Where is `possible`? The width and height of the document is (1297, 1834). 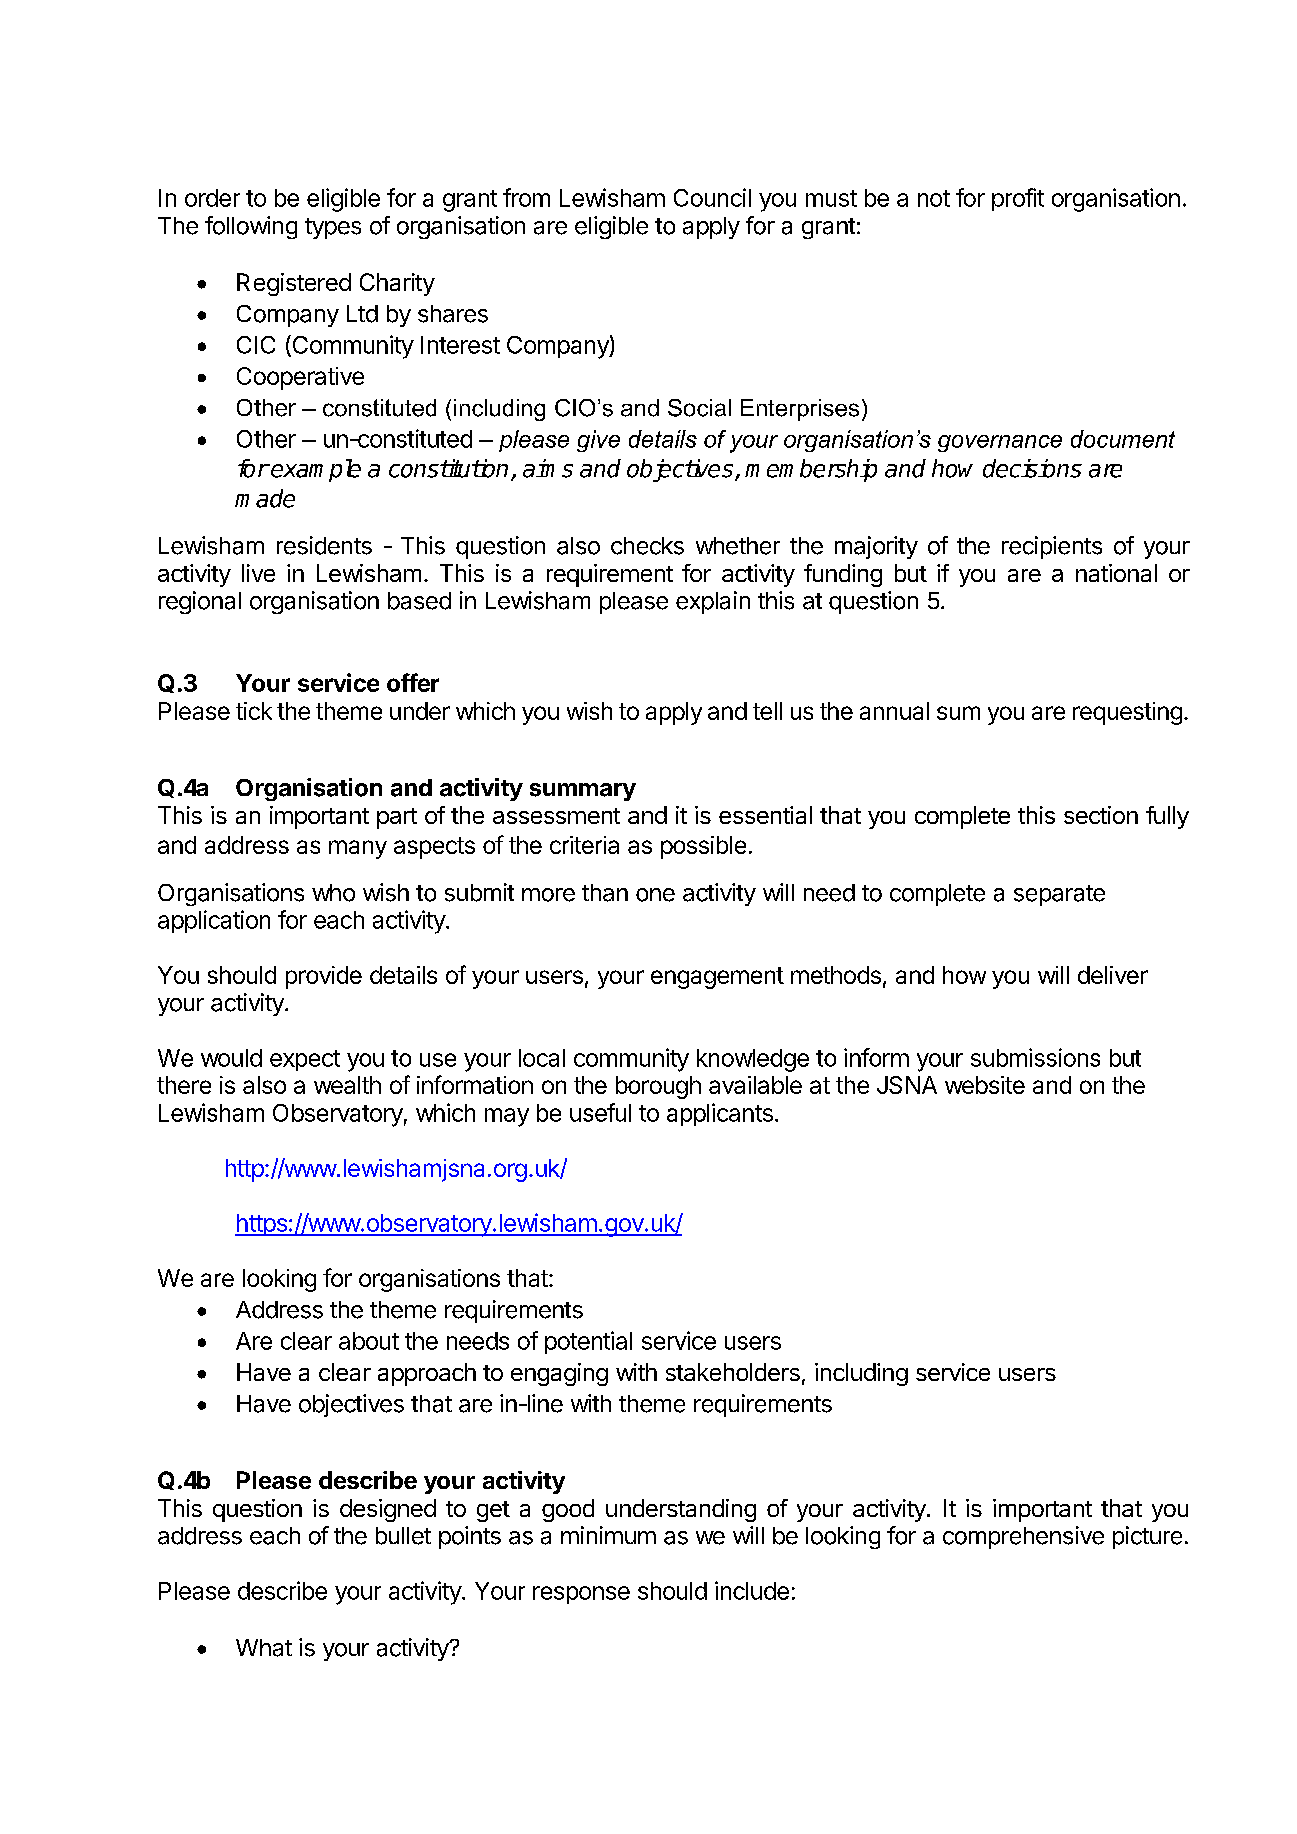
possible is located at coordinates (703, 847).
